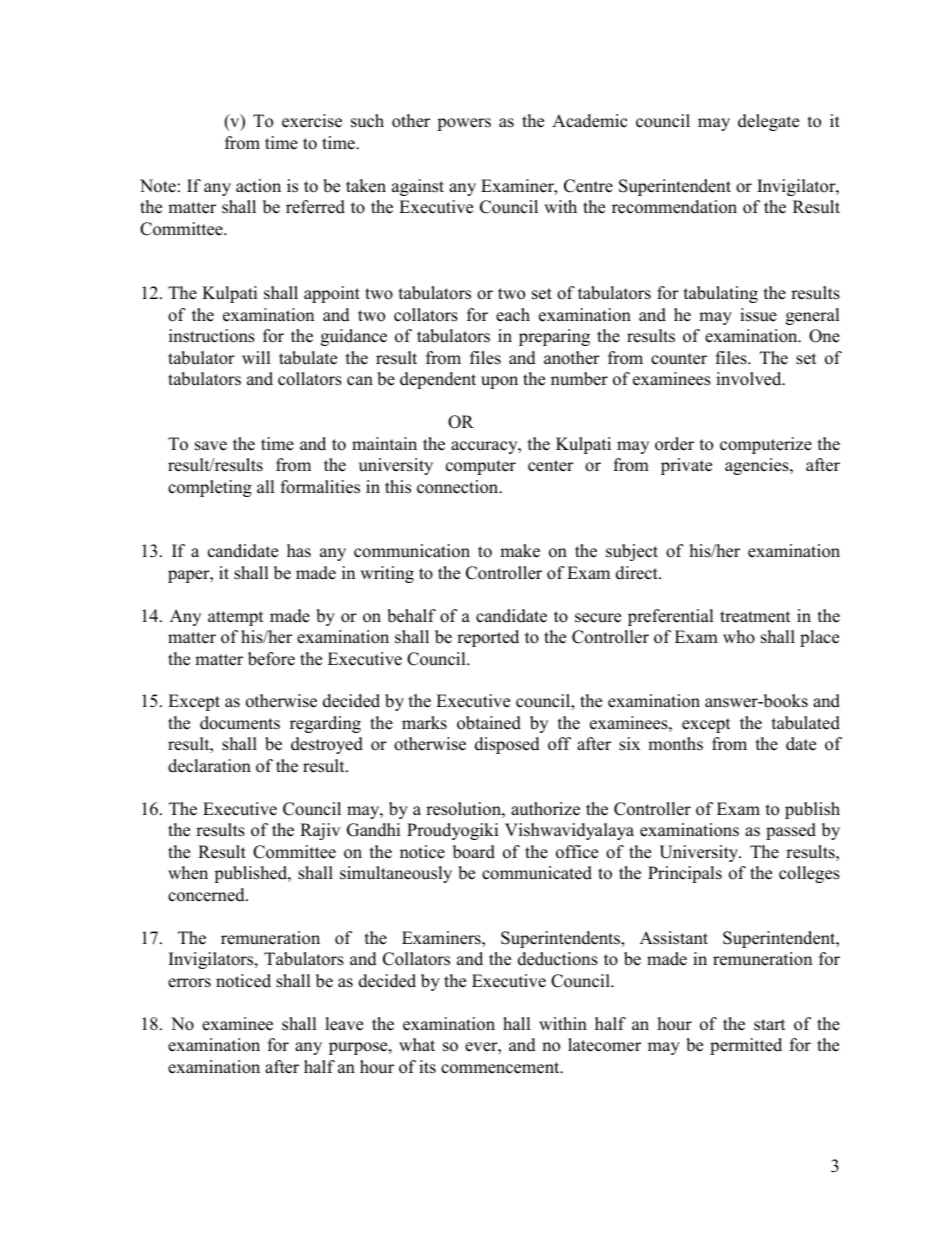 The height and width of the screenshot is (1233, 952). I want to click on action, so click(258, 186).
